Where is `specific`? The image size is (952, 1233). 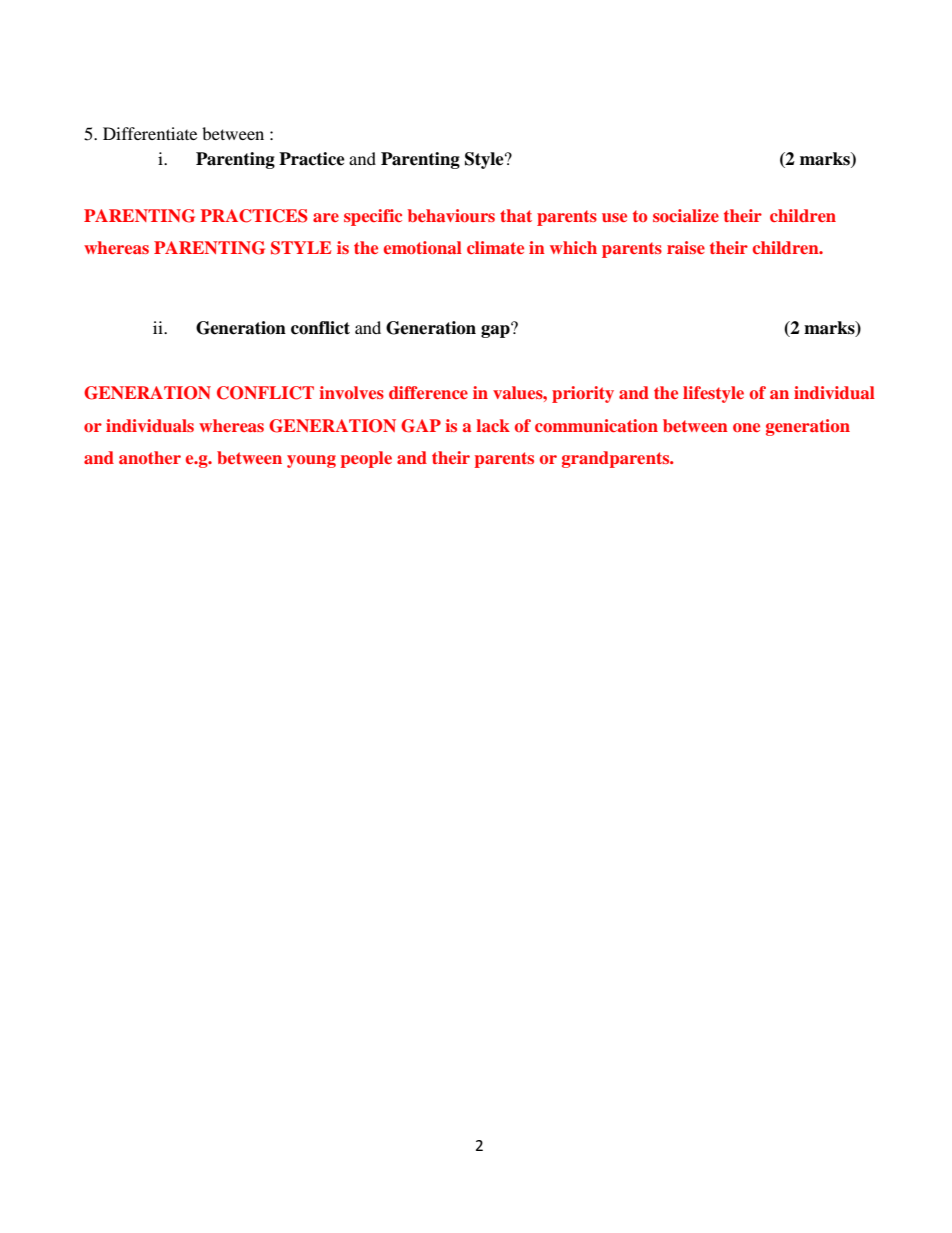 specific is located at coordinates (373, 217).
